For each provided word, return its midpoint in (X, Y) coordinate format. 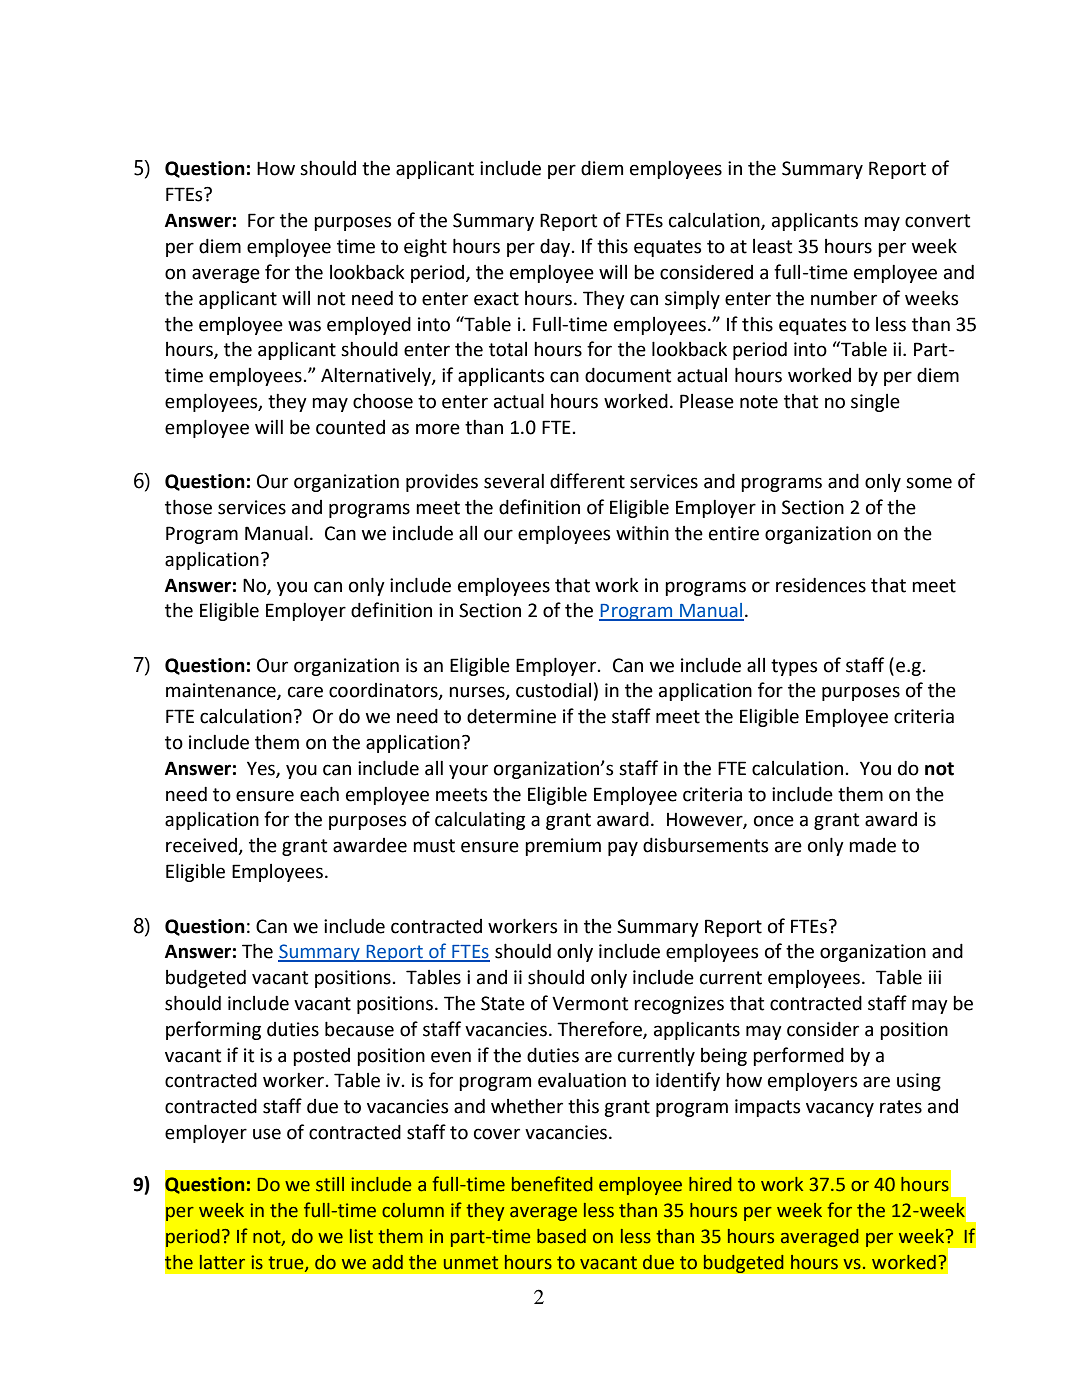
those (188, 507)
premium (563, 847)
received (202, 846)
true (287, 1263)
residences (821, 585)
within (642, 533)
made (872, 845)
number (844, 298)
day (556, 247)
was (304, 326)
